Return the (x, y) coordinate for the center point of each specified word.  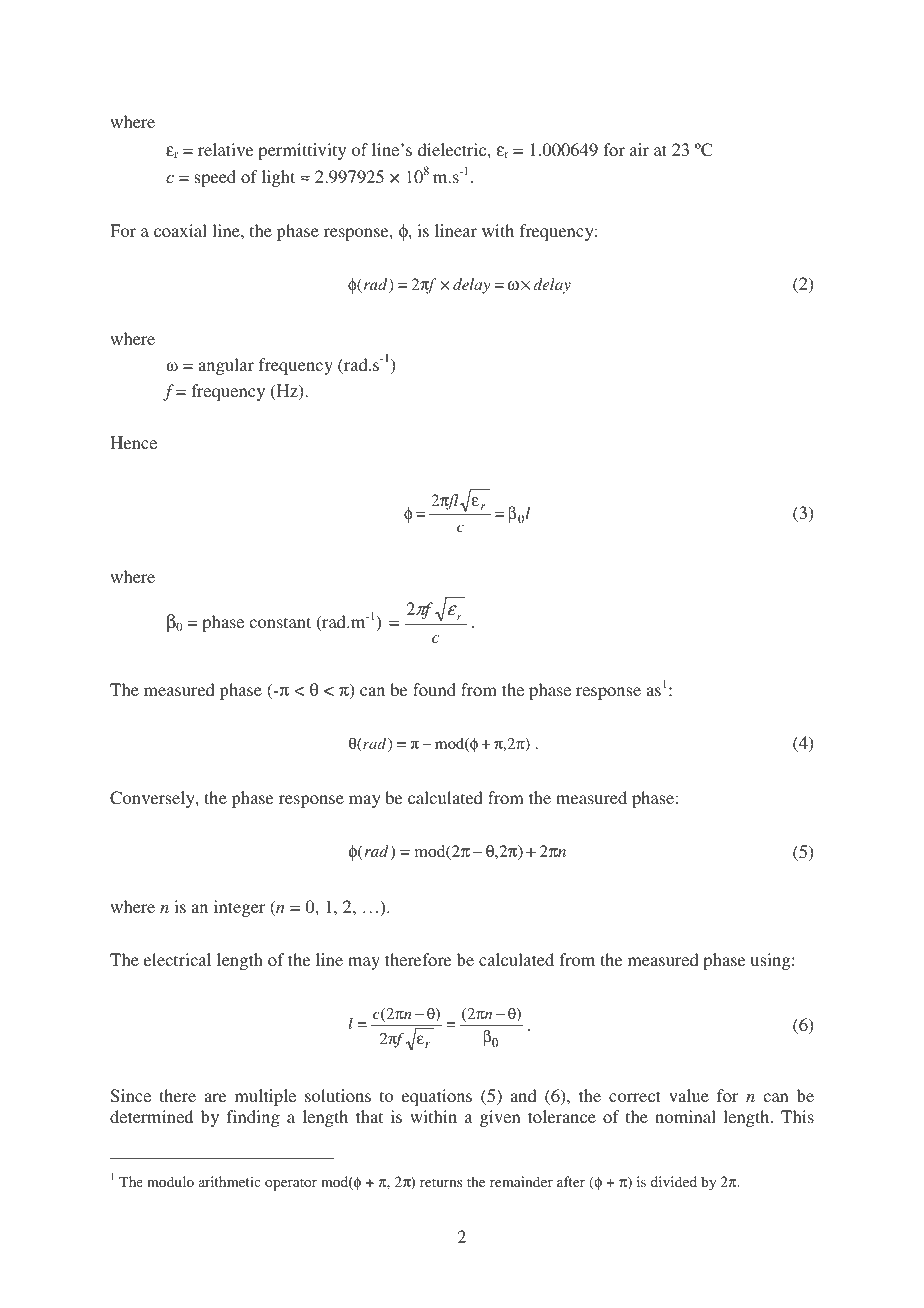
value (689, 1095)
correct (635, 1096)
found (434, 689)
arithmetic (230, 1181)
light (278, 178)
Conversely (153, 799)
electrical (177, 959)
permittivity (302, 151)
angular (226, 366)
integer (239, 908)
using (771, 961)
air (639, 149)
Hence (133, 442)
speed (215, 178)
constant (280, 622)
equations (437, 1097)
